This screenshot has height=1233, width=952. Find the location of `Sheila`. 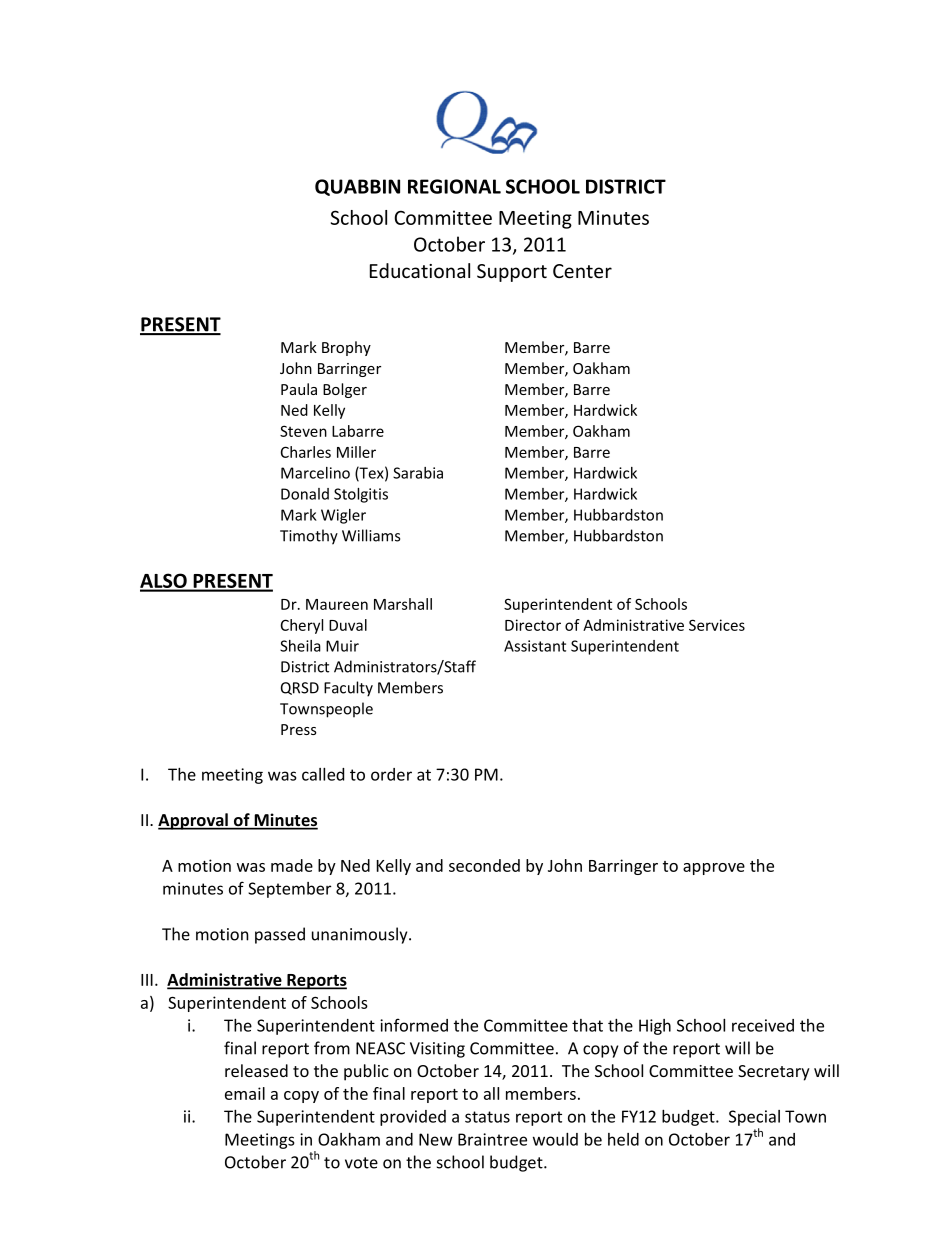

Sheila is located at coordinates (300, 646).
